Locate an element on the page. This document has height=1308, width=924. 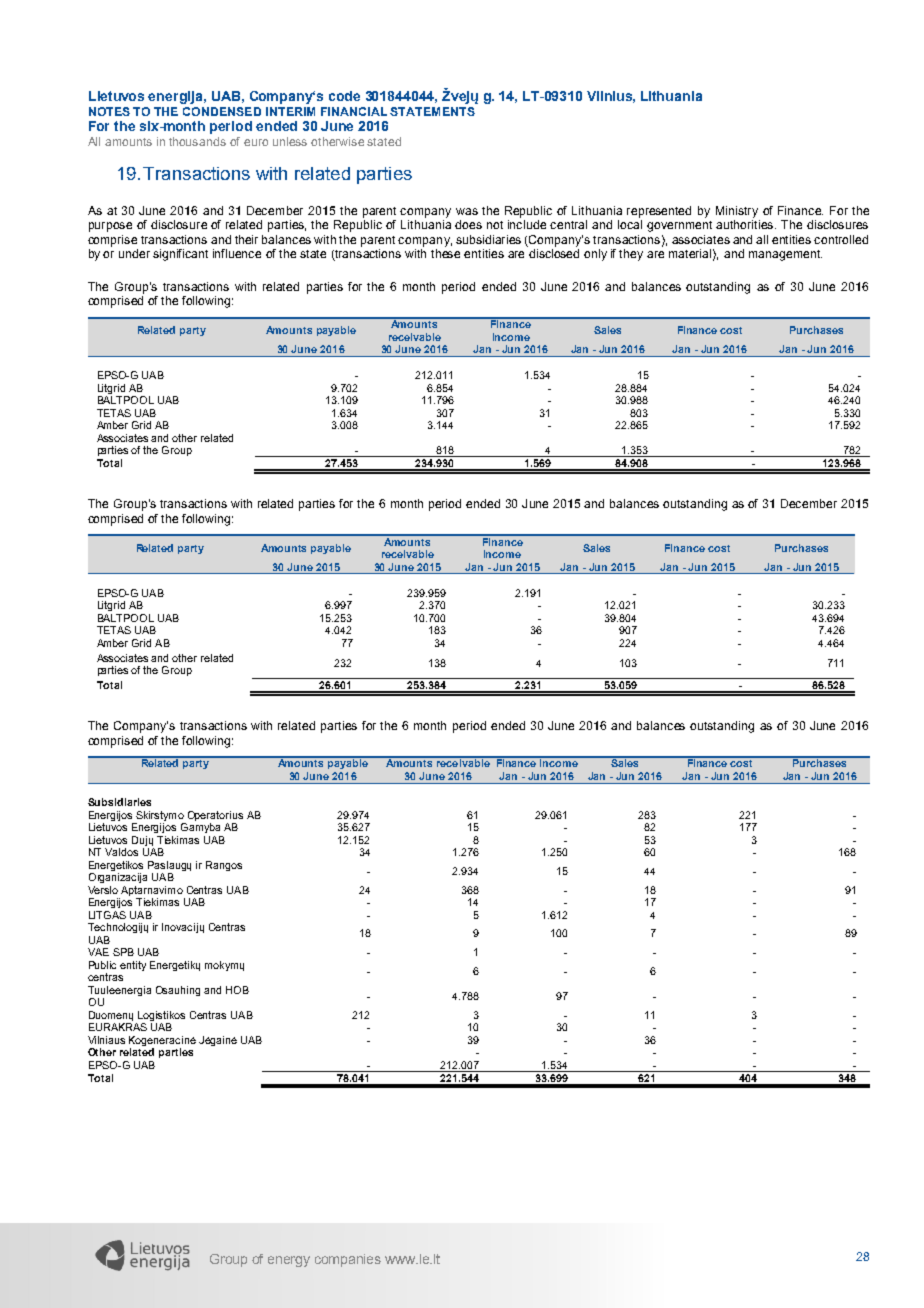
companies is located at coordinates (348, 1260).
